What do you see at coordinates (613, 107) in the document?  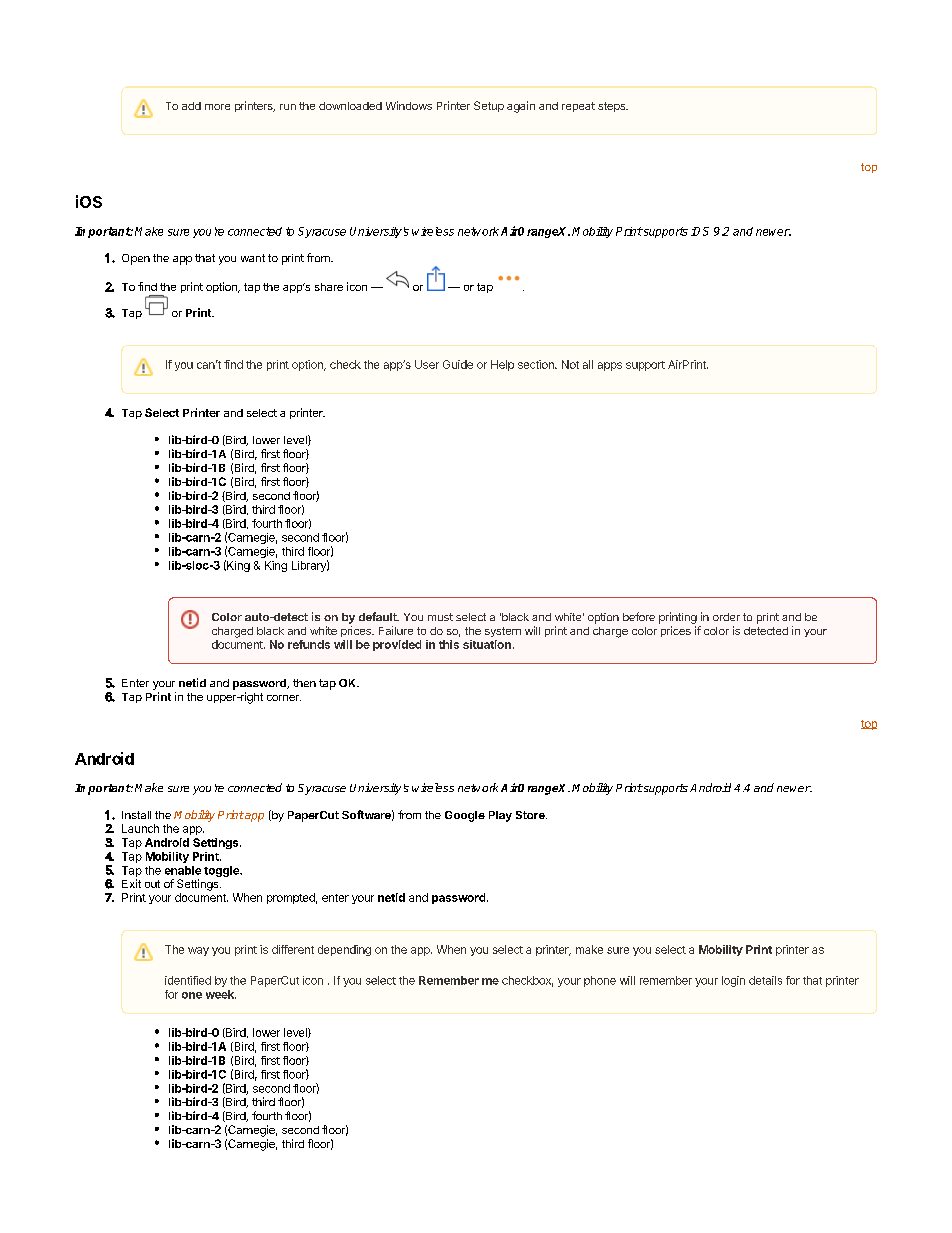 I see `steps` at bounding box center [613, 107].
